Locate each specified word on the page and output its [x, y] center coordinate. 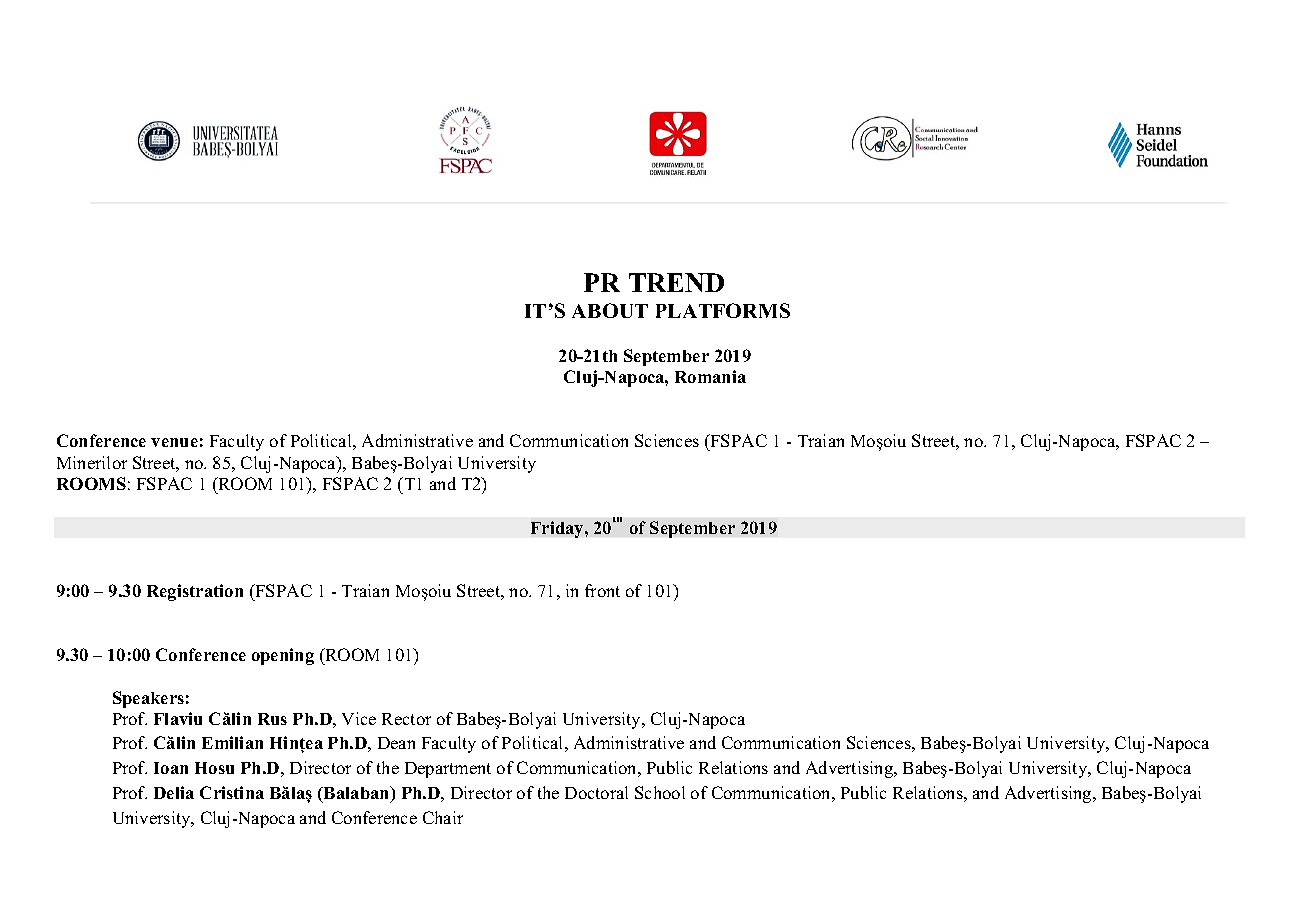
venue [174, 442]
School [660, 792]
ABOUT [610, 310]
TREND [676, 282]
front [602, 590]
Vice [359, 718]
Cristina [232, 792]
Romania [710, 376]
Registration [195, 592]
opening [283, 656]
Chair [443, 817]
